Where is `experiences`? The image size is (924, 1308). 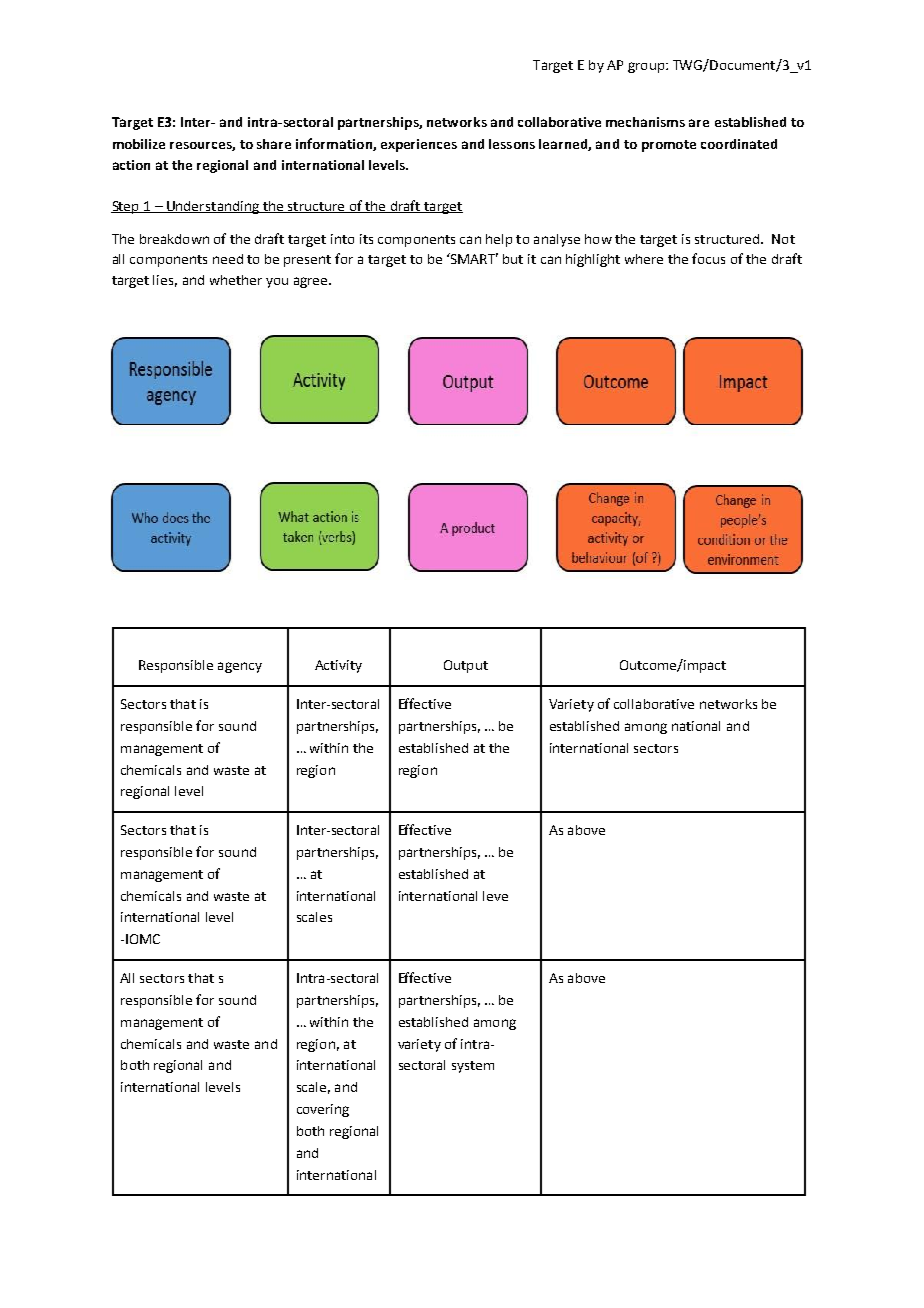 experiences is located at coordinates (419, 145).
